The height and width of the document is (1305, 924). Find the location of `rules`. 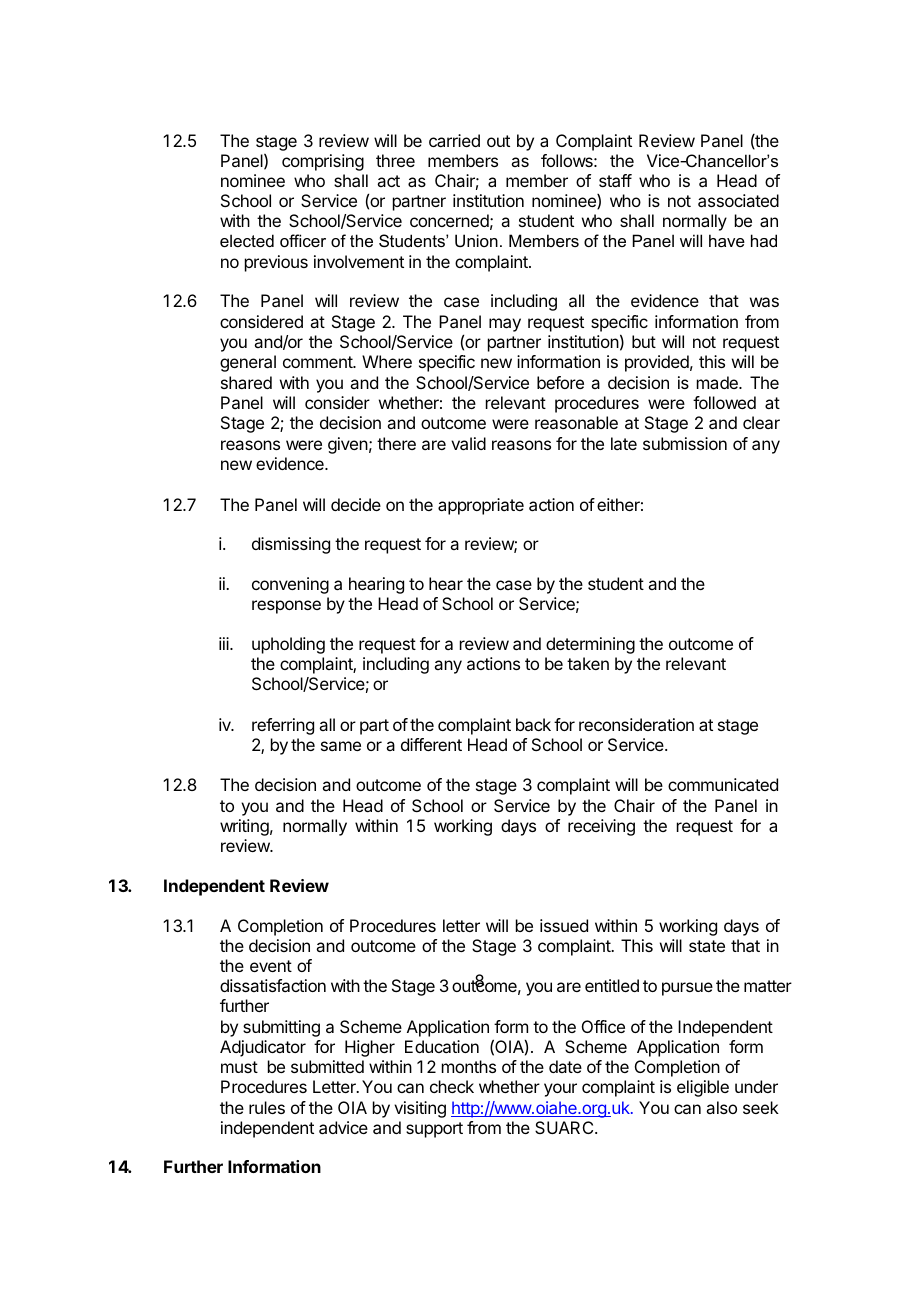

rules is located at coordinates (267, 1107).
